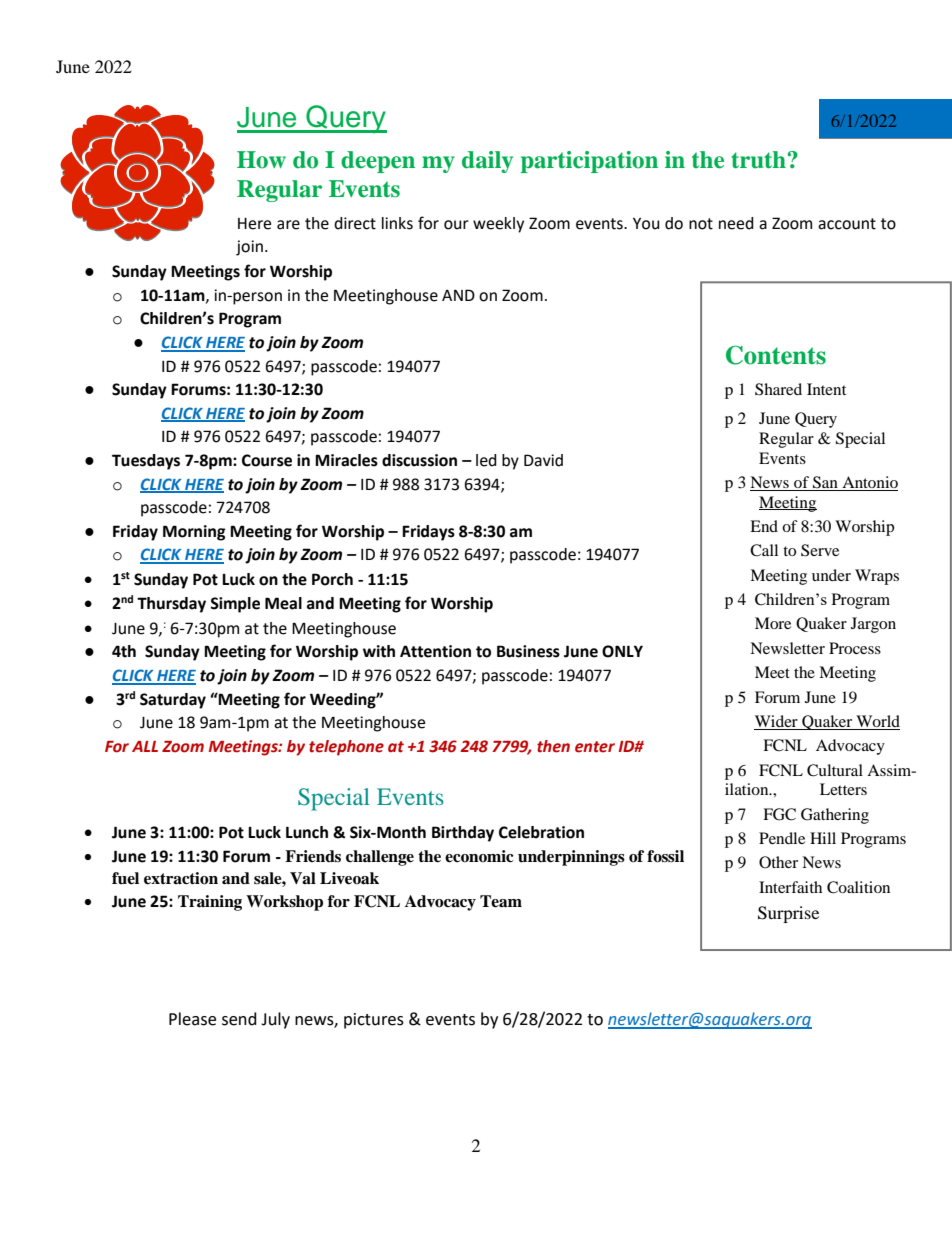 This screenshot has width=952, height=1233. I want to click on How, so click(261, 160).
